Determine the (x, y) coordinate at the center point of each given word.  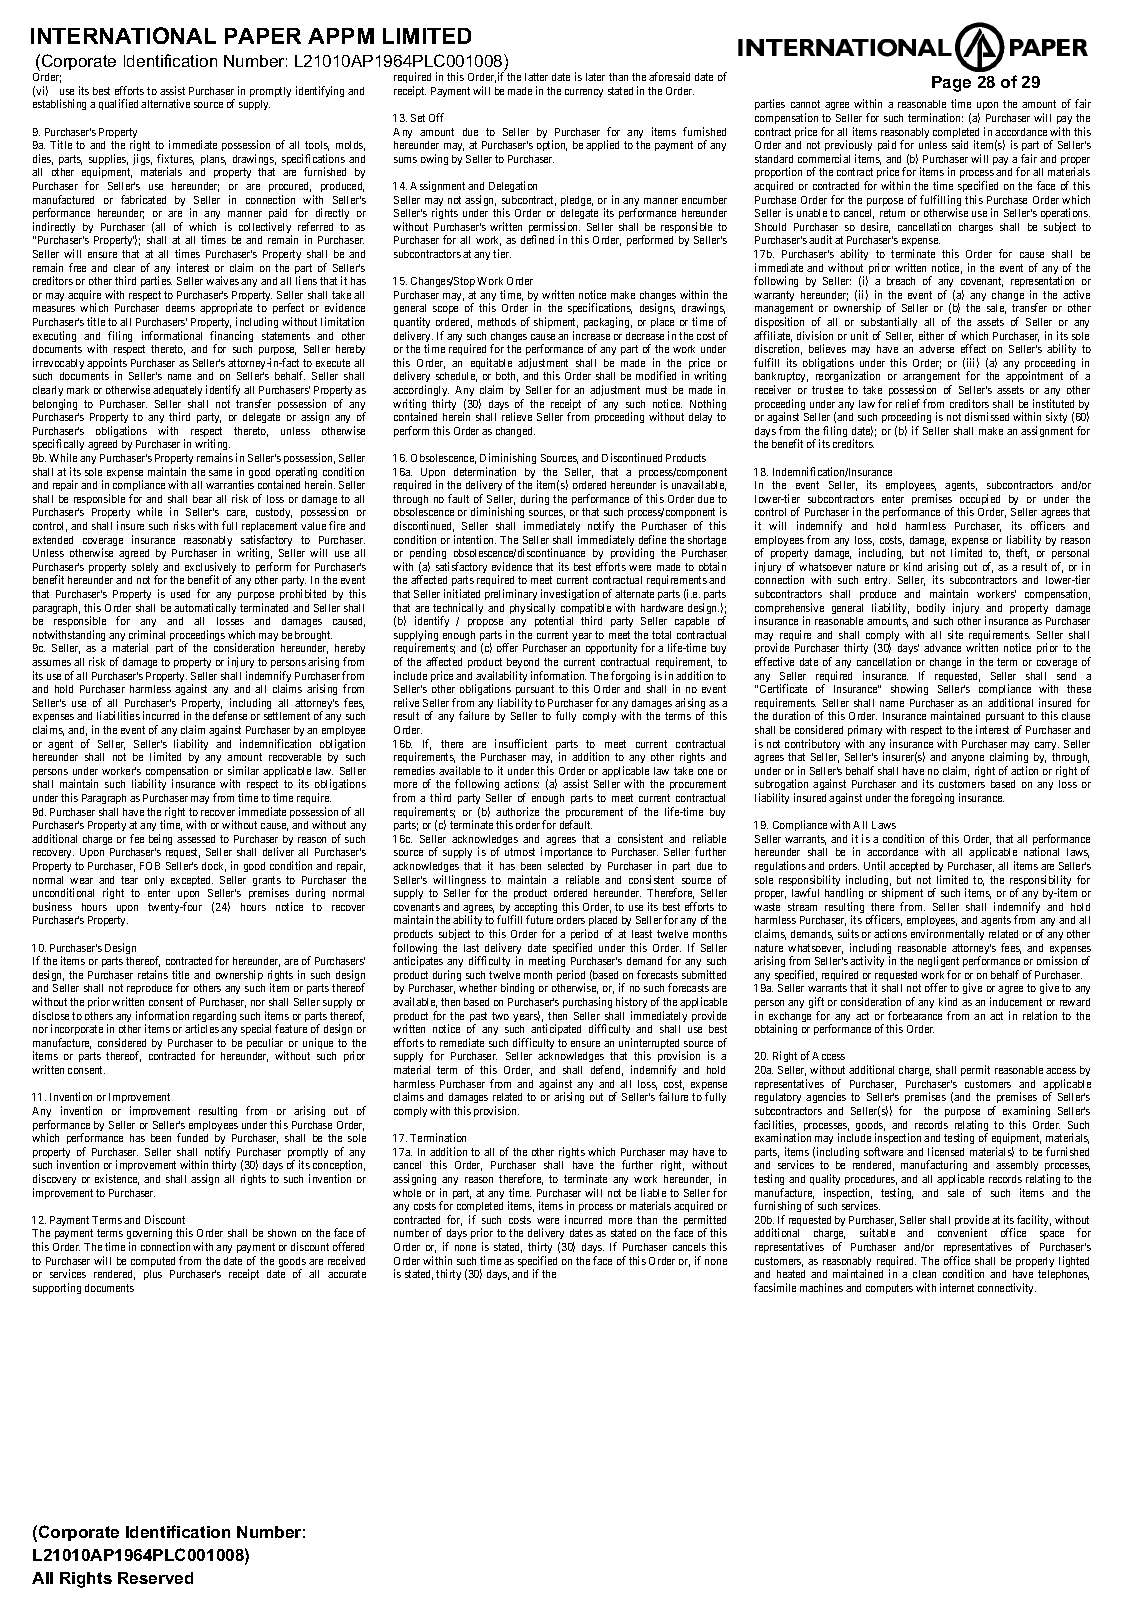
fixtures (175, 159)
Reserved (155, 1578)
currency (584, 93)
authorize (517, 811)
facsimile (775, 1287)
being (160, 839)
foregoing (932, 798)
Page (951, 84)
